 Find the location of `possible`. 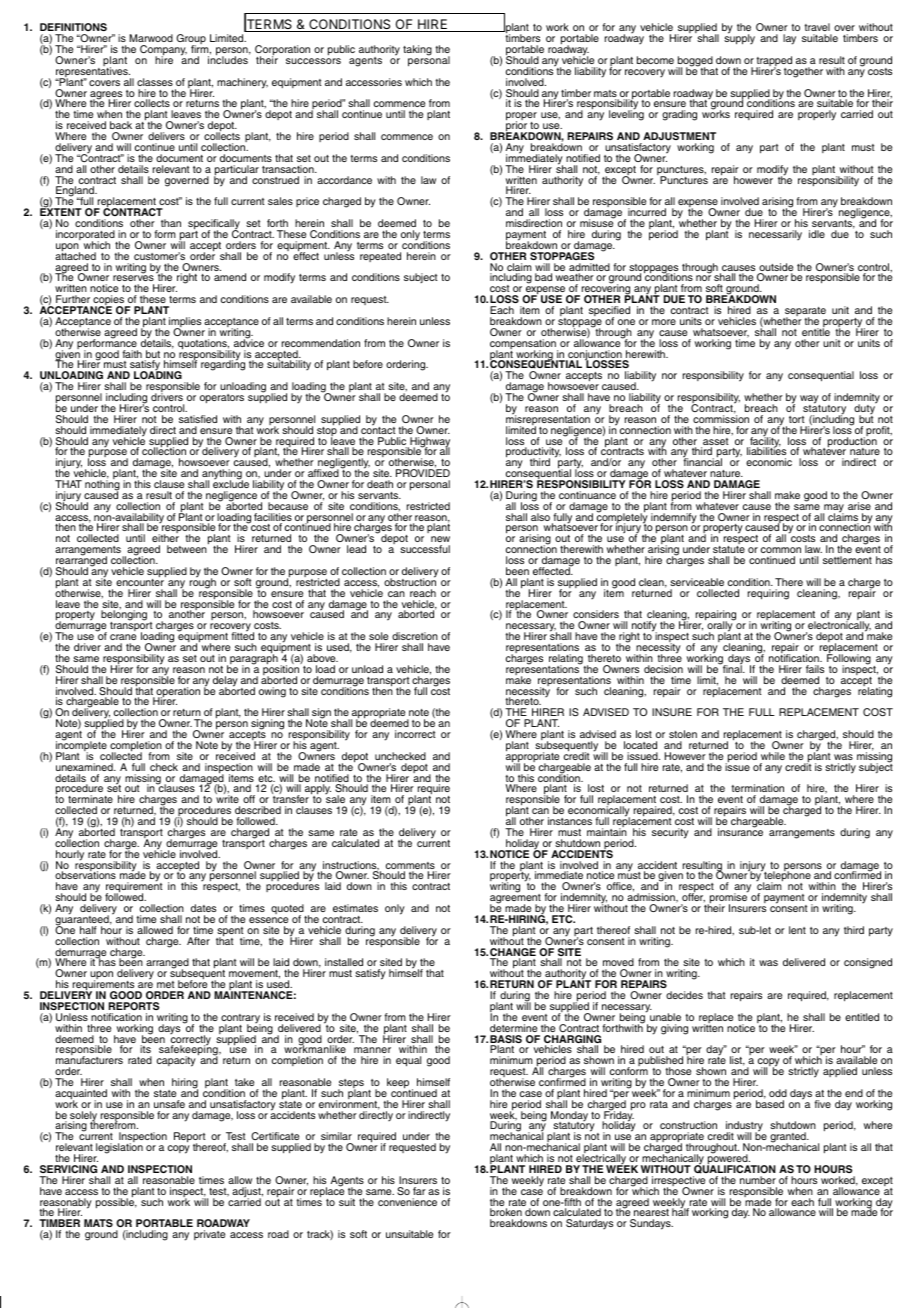

possible is located at coordinates (116, 1202).
